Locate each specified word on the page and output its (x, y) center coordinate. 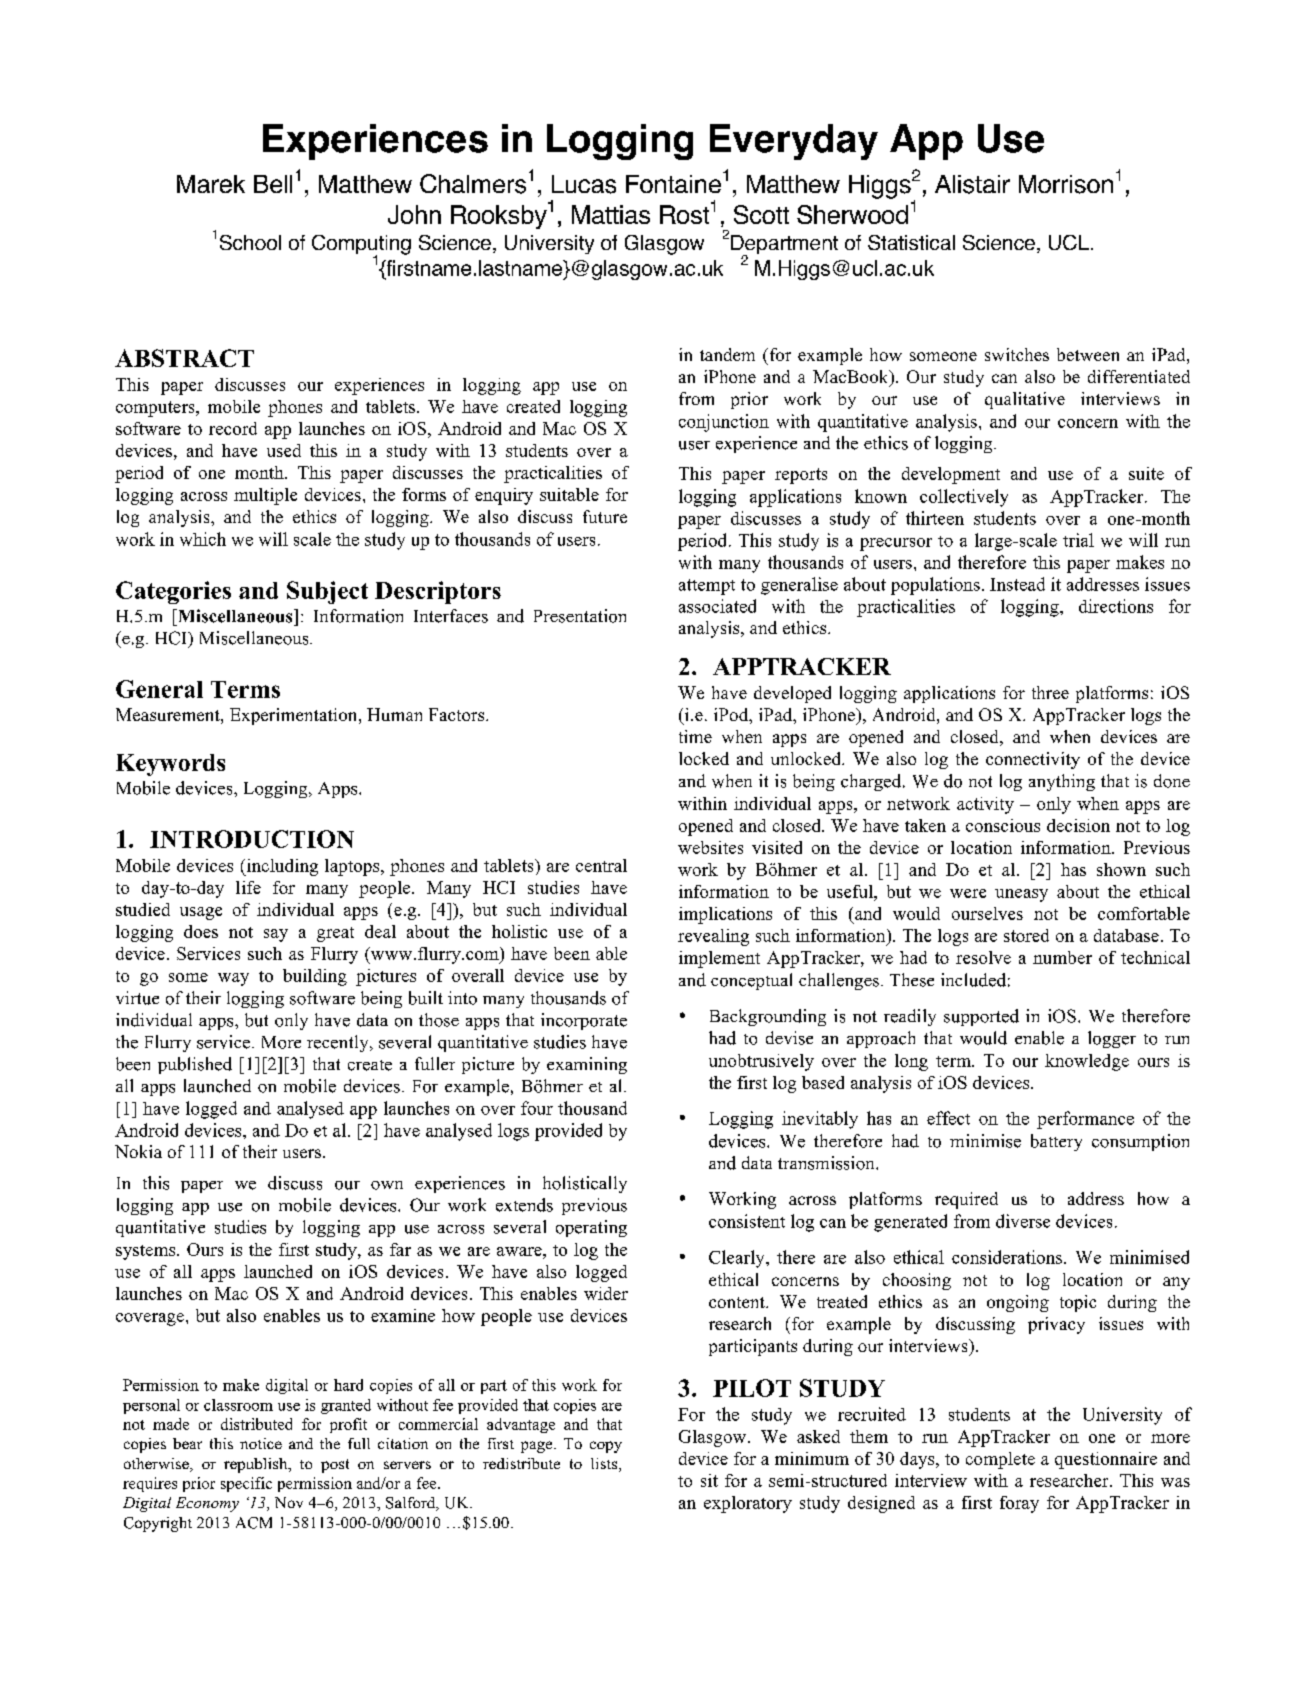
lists (605, 1465)
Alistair (972, 184)
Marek (211, 184)
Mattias (611, 214)
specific (246, 1484)
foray (1019, 1504)
